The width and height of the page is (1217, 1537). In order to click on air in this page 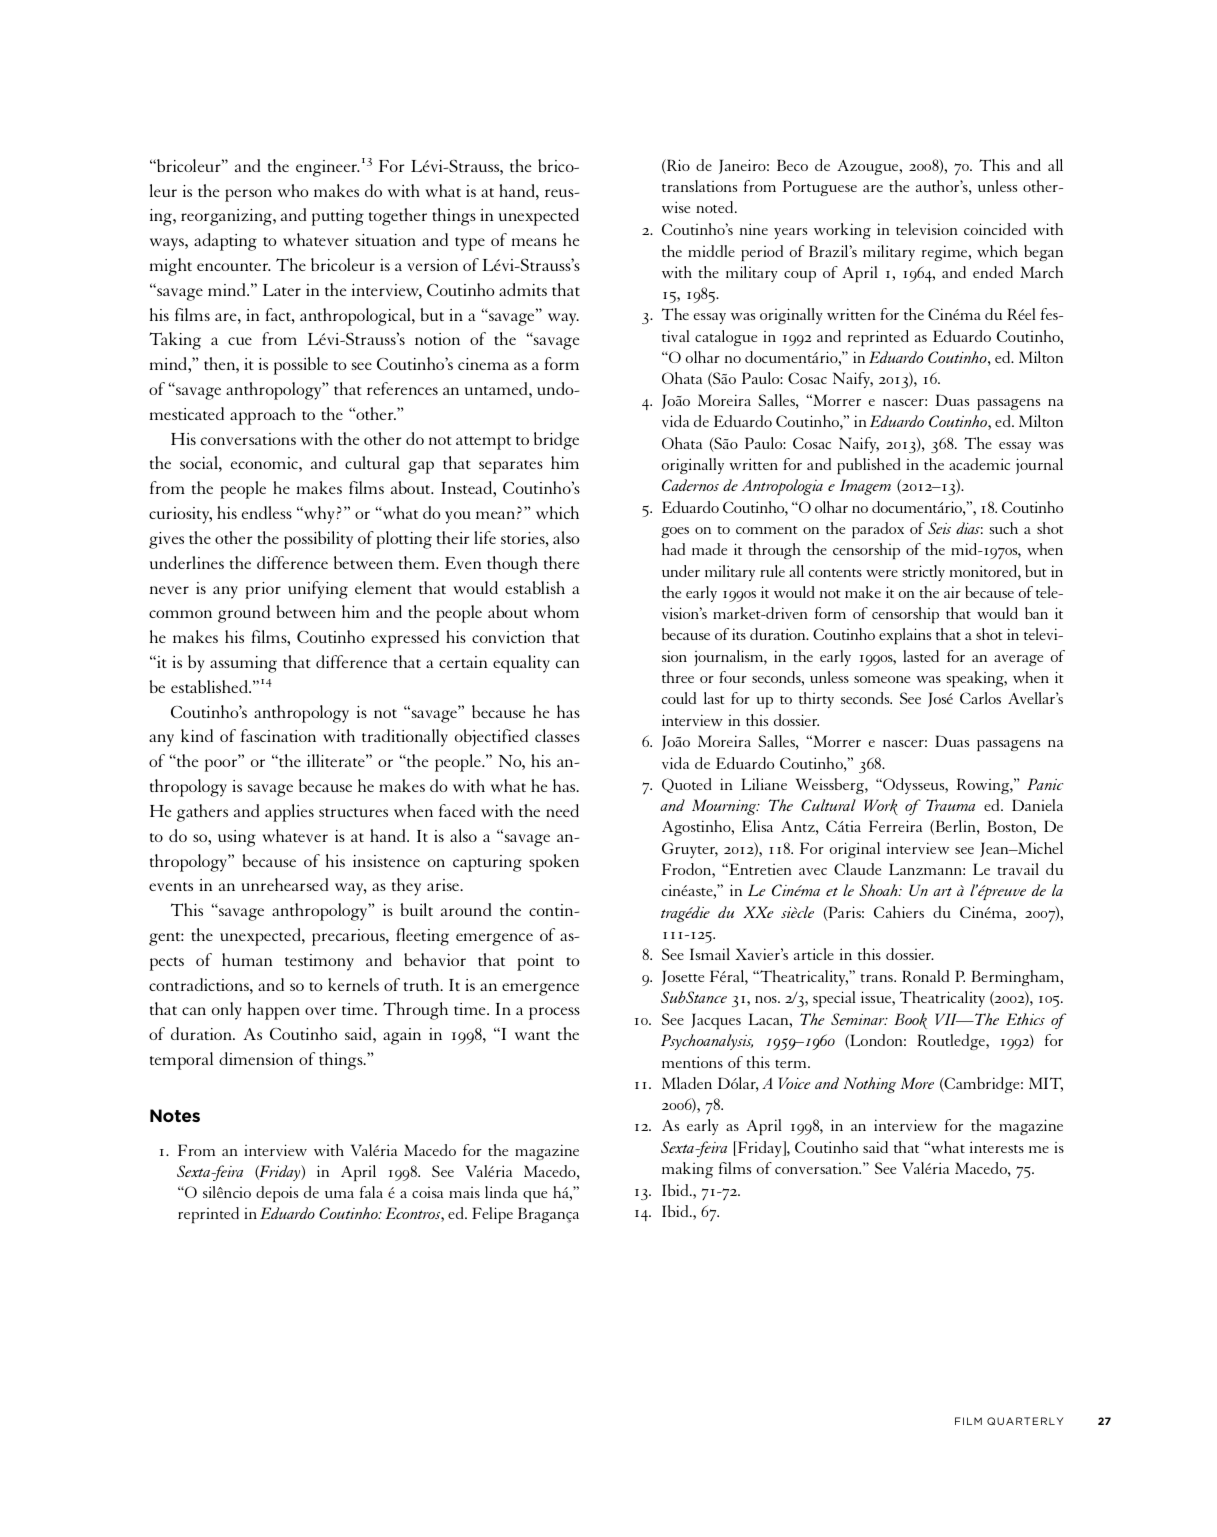, I will do `click(952, 592)`.
